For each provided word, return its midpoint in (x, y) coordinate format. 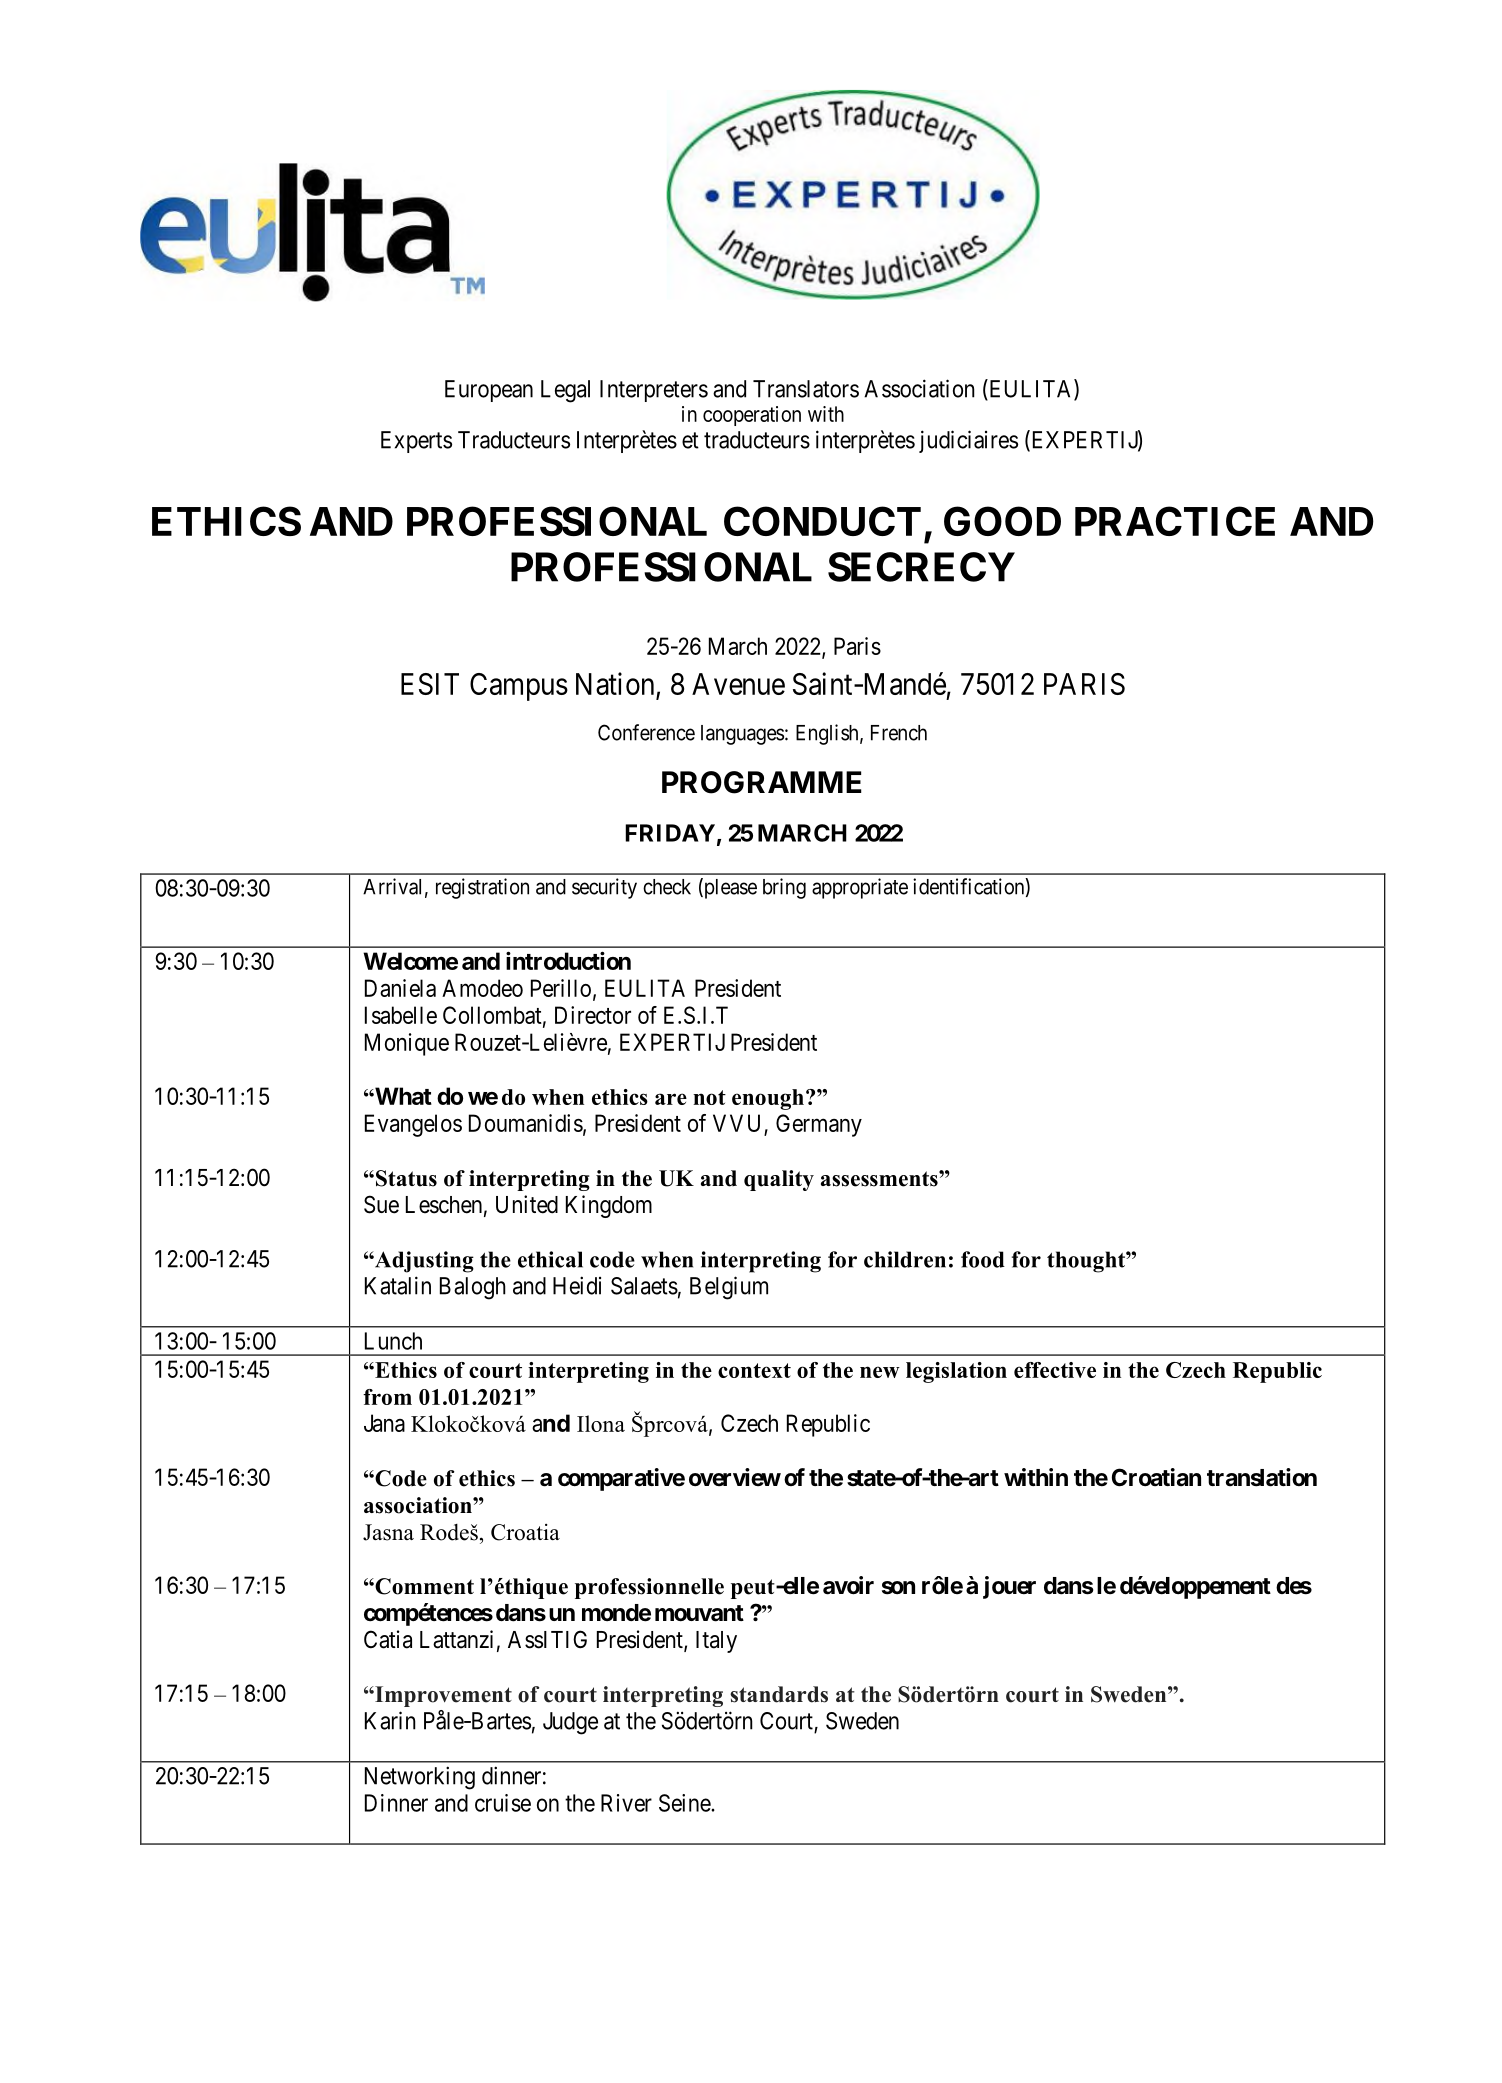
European (489, 391)
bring (784, 888)
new (880, 1372)
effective (1055, 1370)
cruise (503, 1803)
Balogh (473, 1288)
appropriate (860, 888)
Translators (806, 389)
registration (482, 888)
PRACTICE (1175, 521)
